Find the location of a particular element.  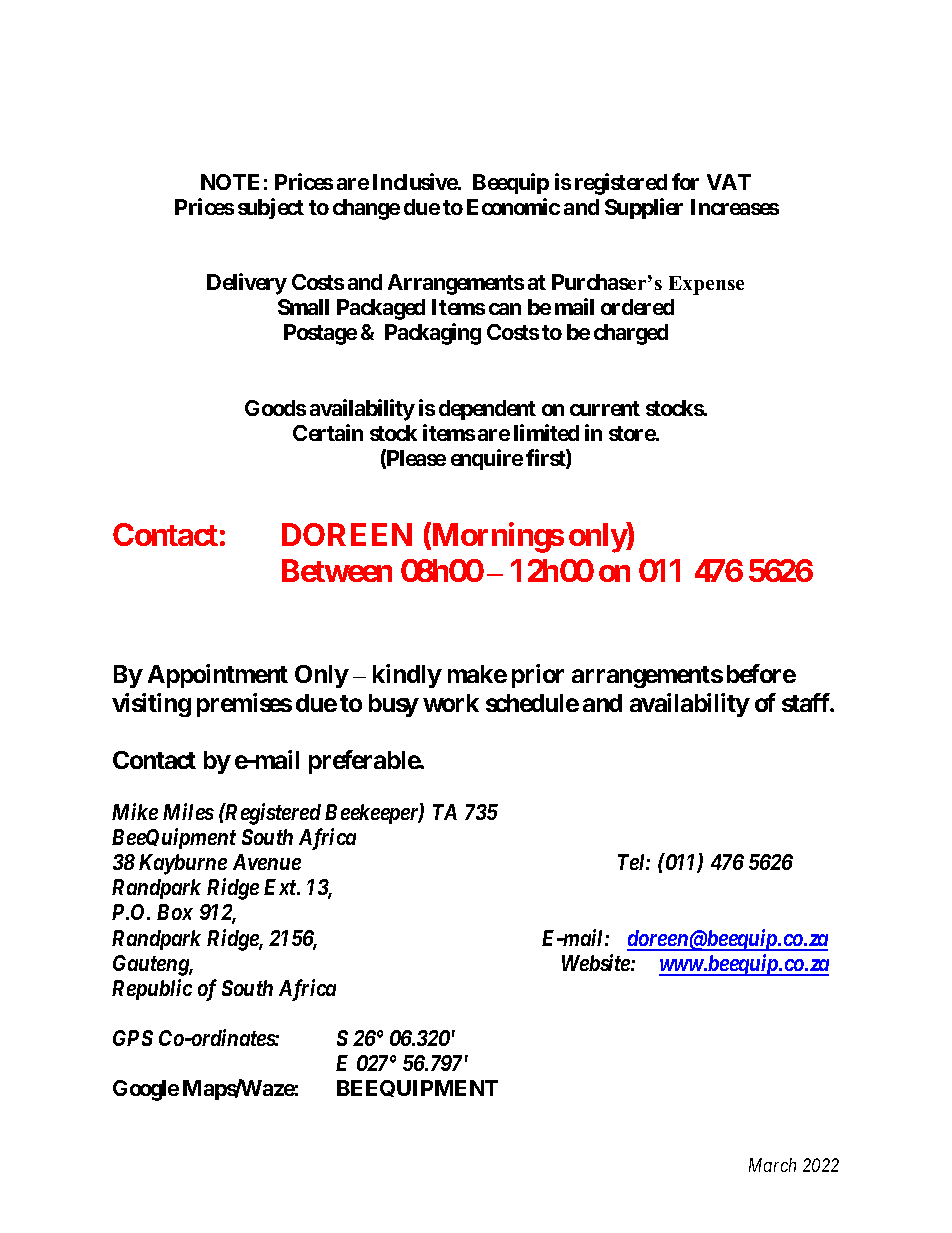

Google is located at coordinates (146, 1090).
